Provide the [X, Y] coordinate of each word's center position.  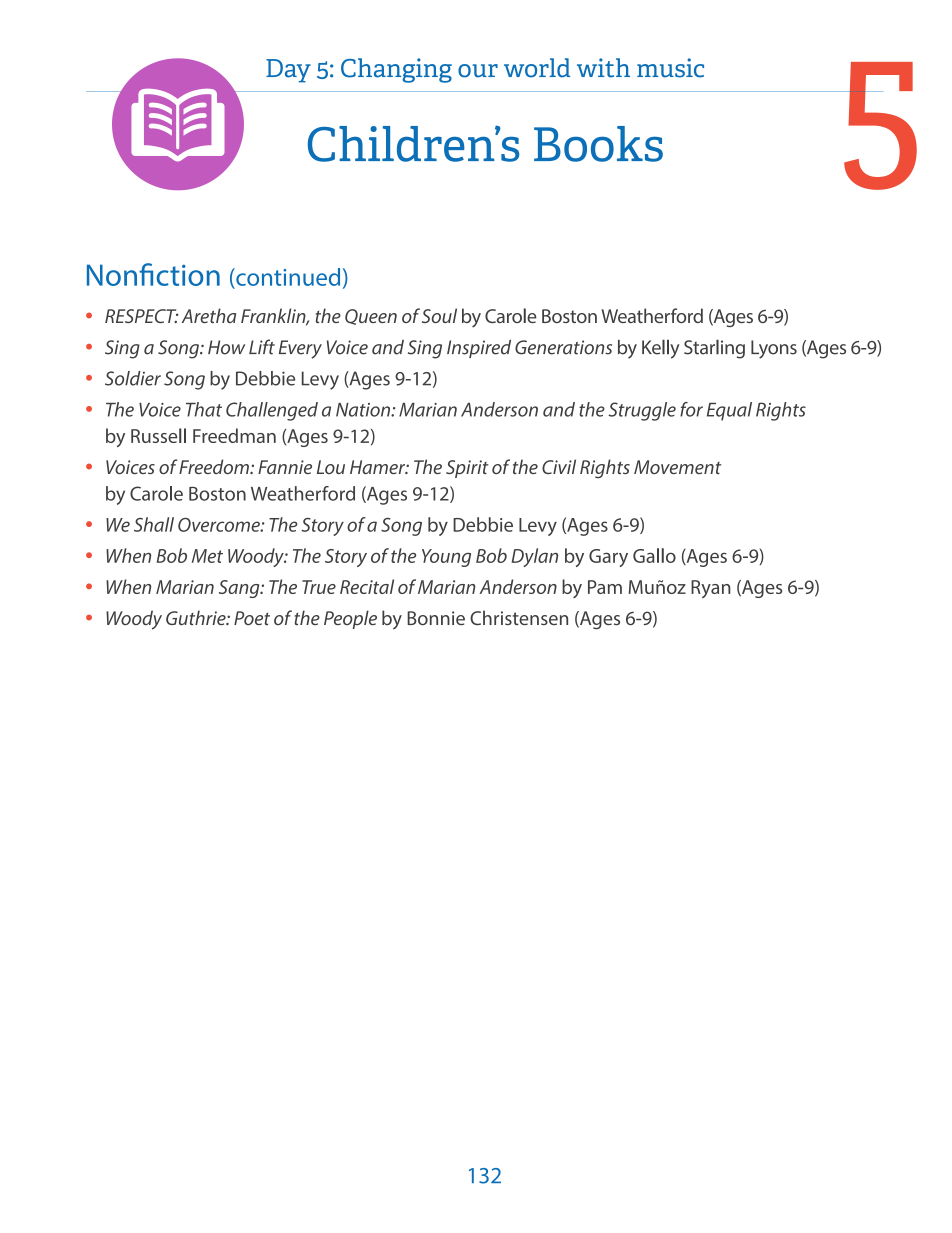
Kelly [661, 349]
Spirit [467, 469]
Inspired [479, 349]
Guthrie [197, 617]
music [670, 68]
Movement [677, 467]
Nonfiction [153, 274]
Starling [714, 349]
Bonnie [436, 618]
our [478, 71]
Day [288, 71]
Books [598, 144]
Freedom [215, 466]
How [226, 347]
